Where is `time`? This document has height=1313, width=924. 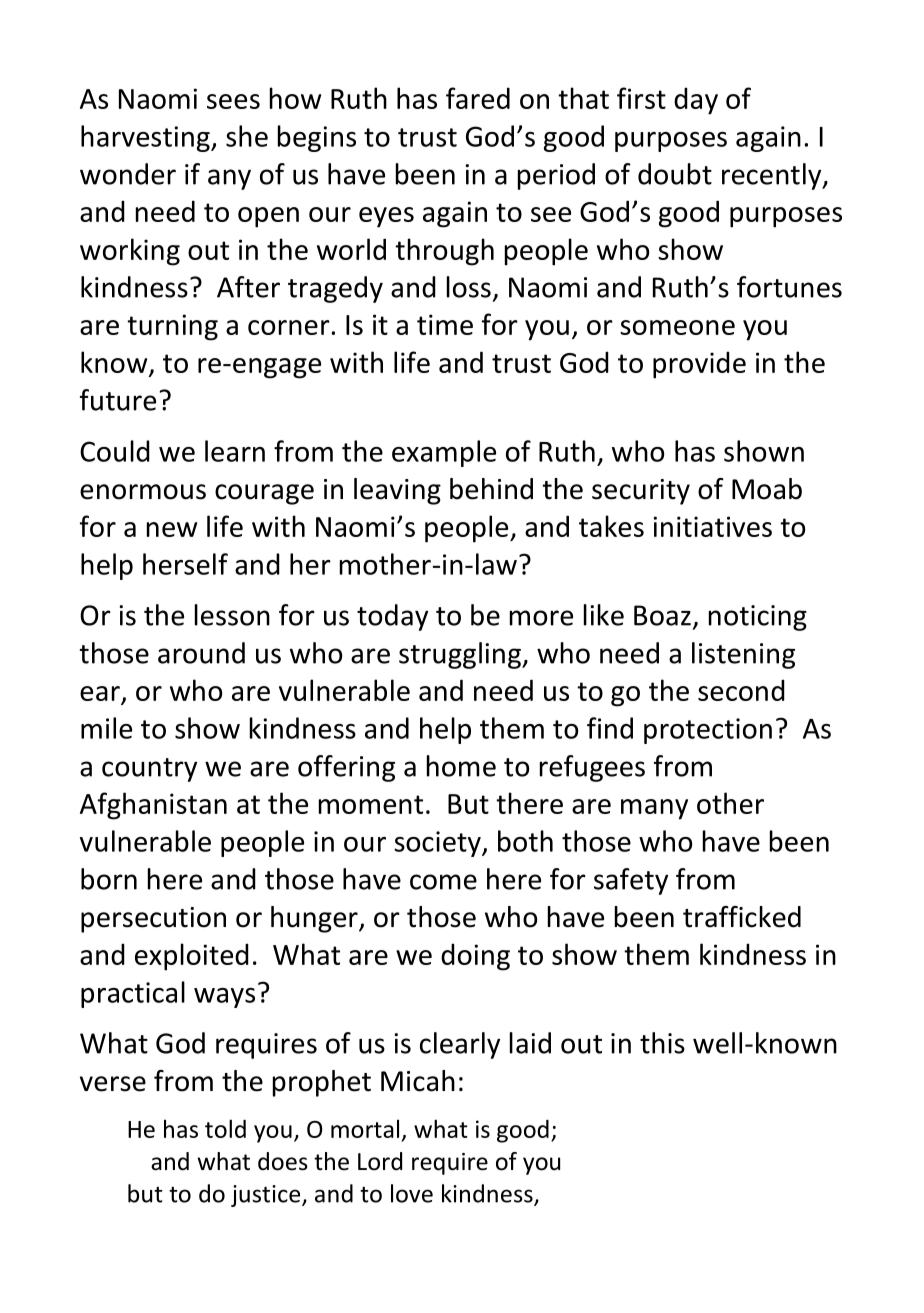
time is located at coordinates (445, 324).
